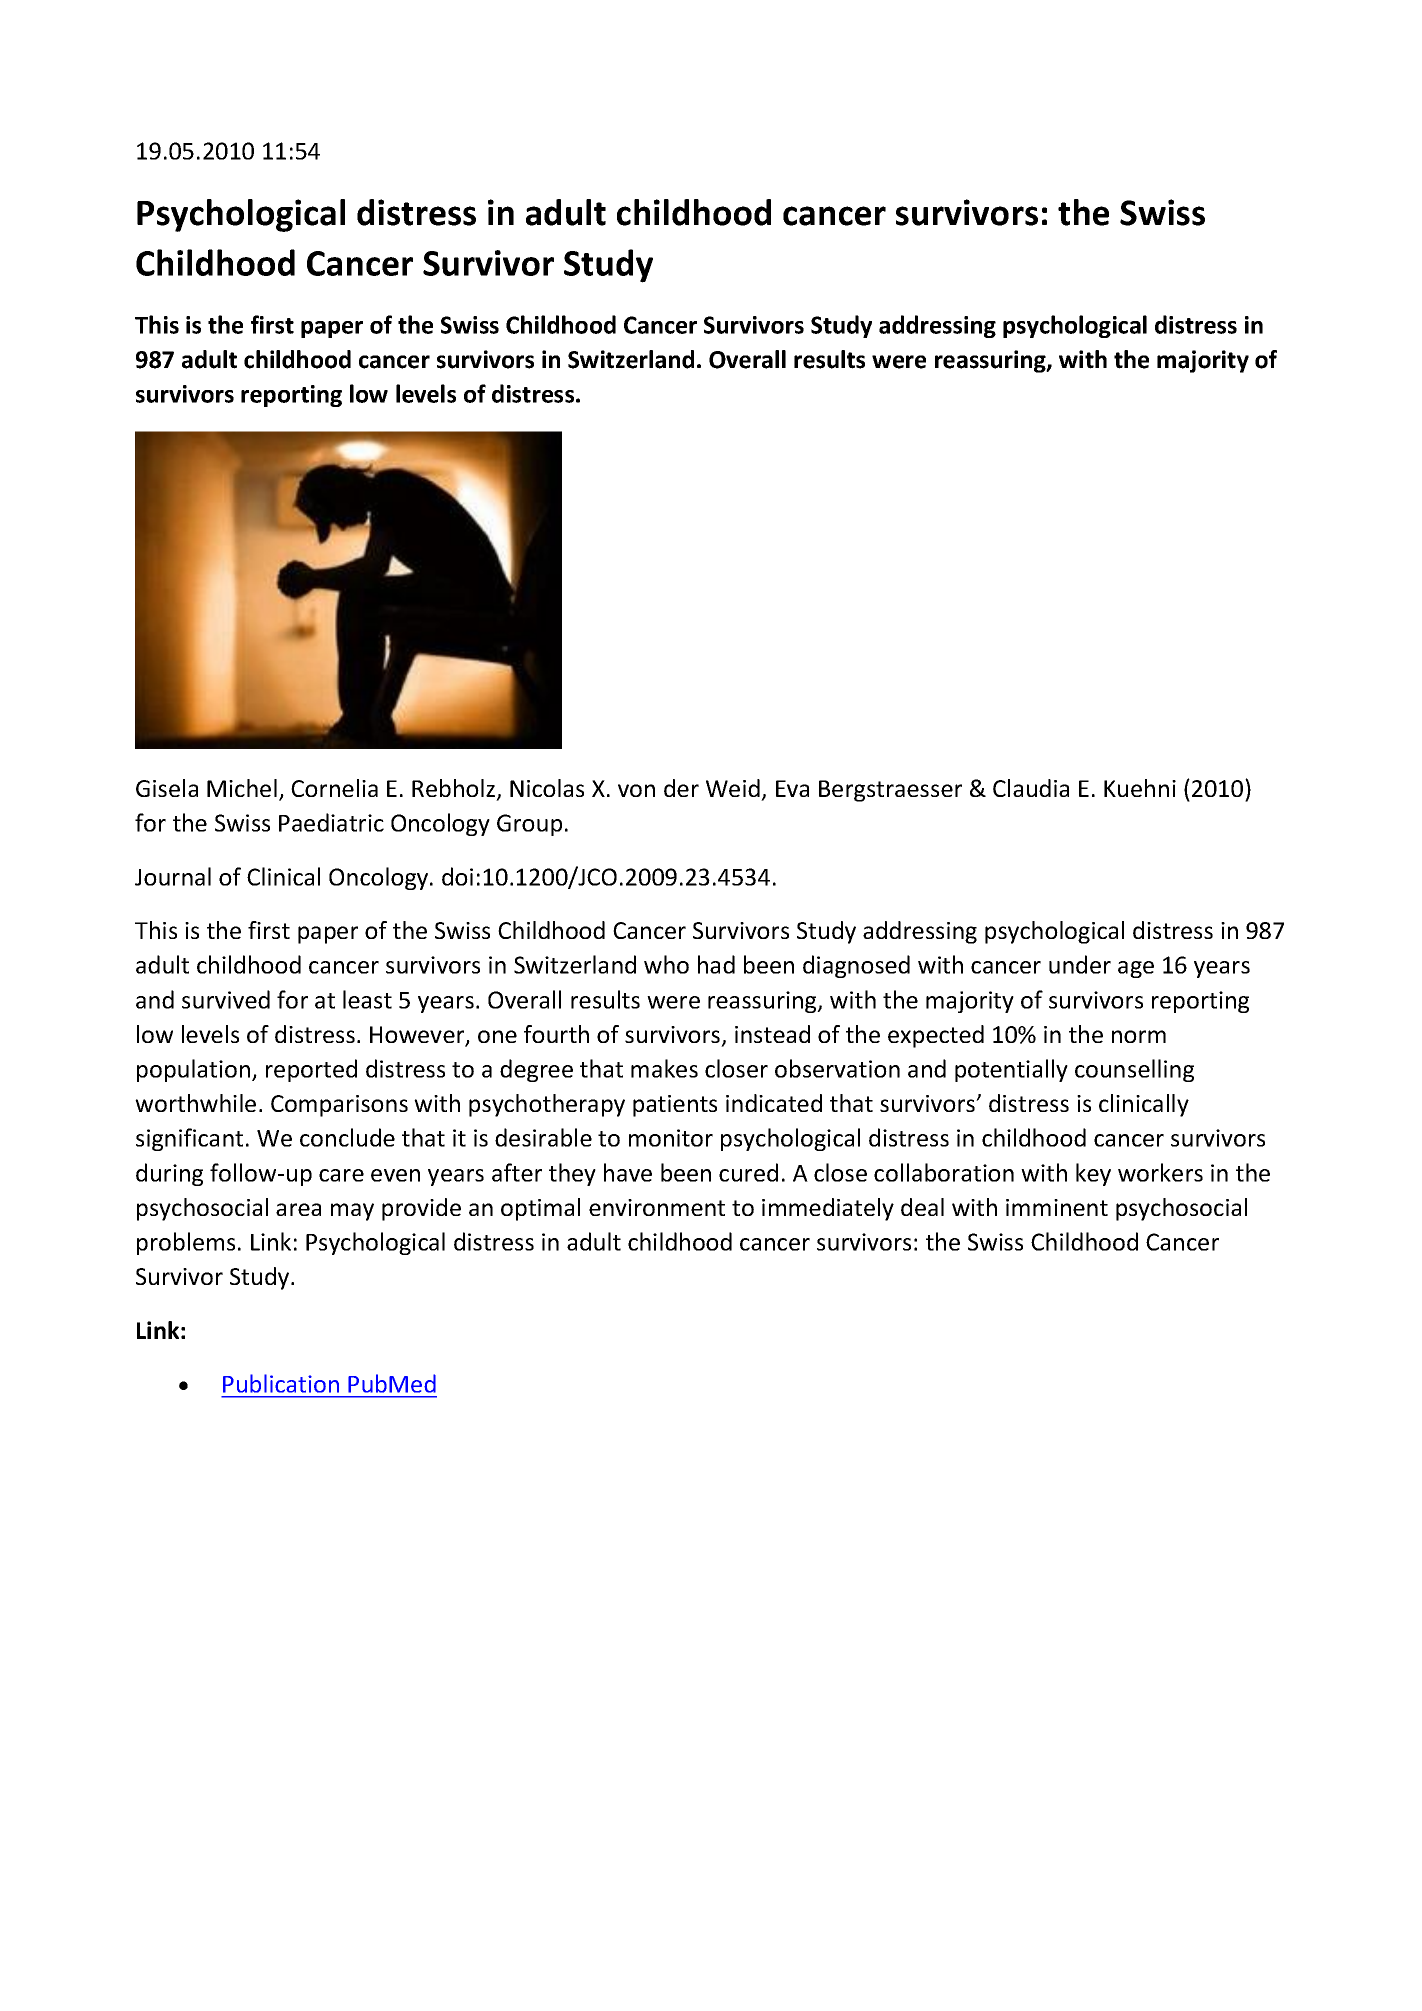 This image has height=2011, width=1422. Describe the element at coordinates (671, 1138) in the image. I see `monitor` at that location.
